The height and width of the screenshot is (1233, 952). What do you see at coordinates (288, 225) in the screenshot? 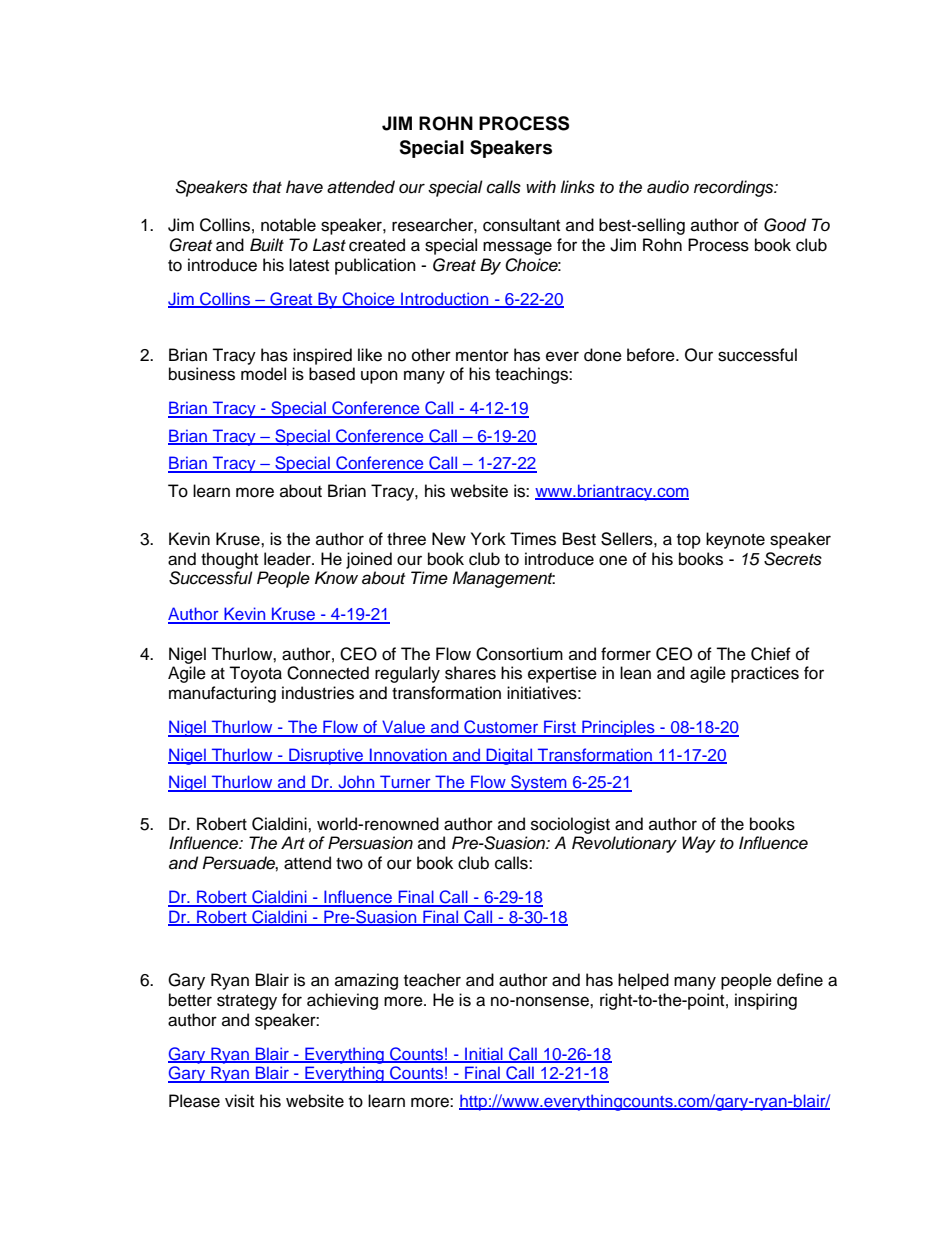
I see `notable` at bounding box center [288, 225].
